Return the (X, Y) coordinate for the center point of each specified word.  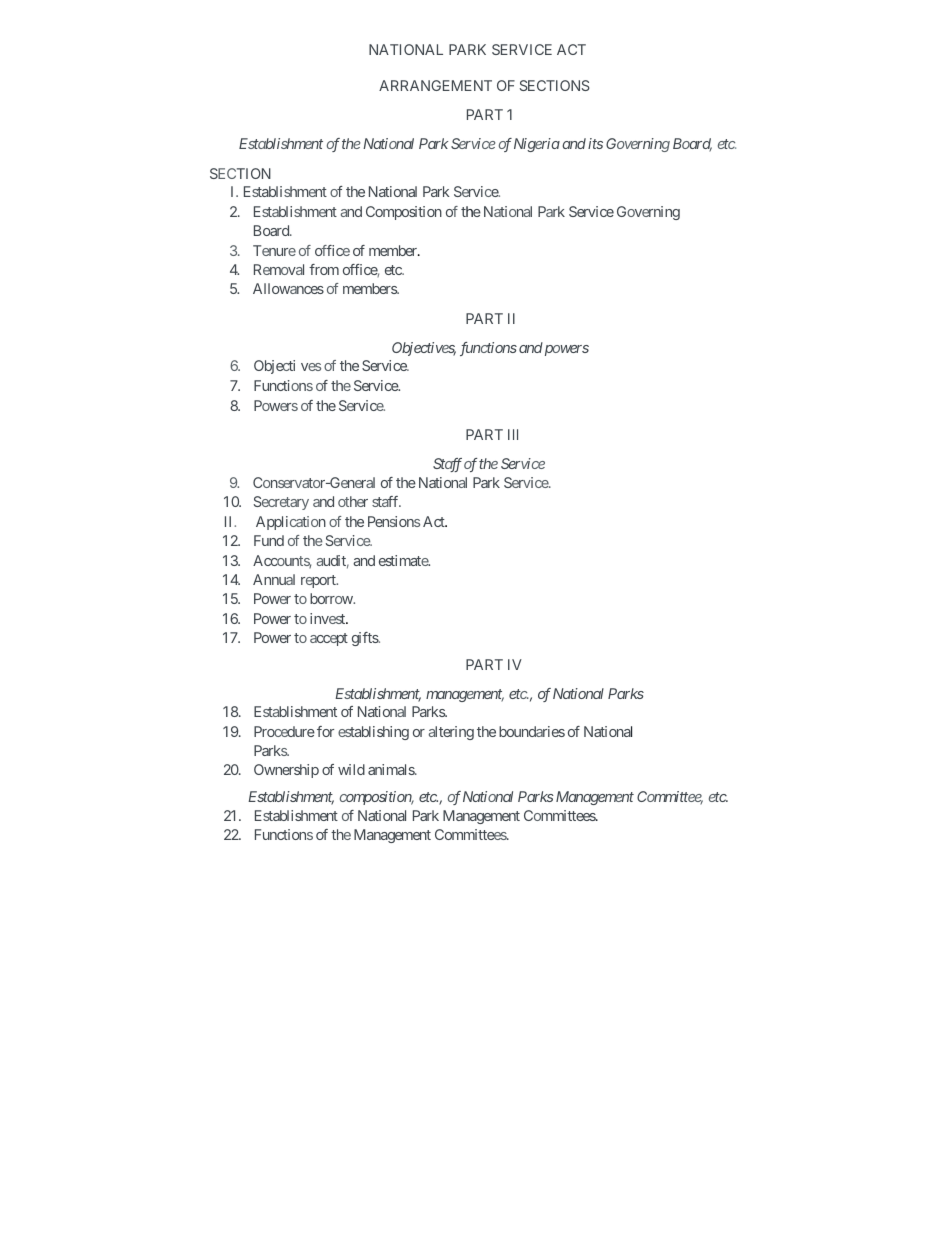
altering (451, 733)
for (325, 731)
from (324, 269)
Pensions (394, 521)
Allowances (288, 288)
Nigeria (537, 145)
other (353, 501)
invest (328, 618)
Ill (513, 434)
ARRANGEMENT (435, 85)
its (595, 143)
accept (329, 639)
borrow (332, 598)
